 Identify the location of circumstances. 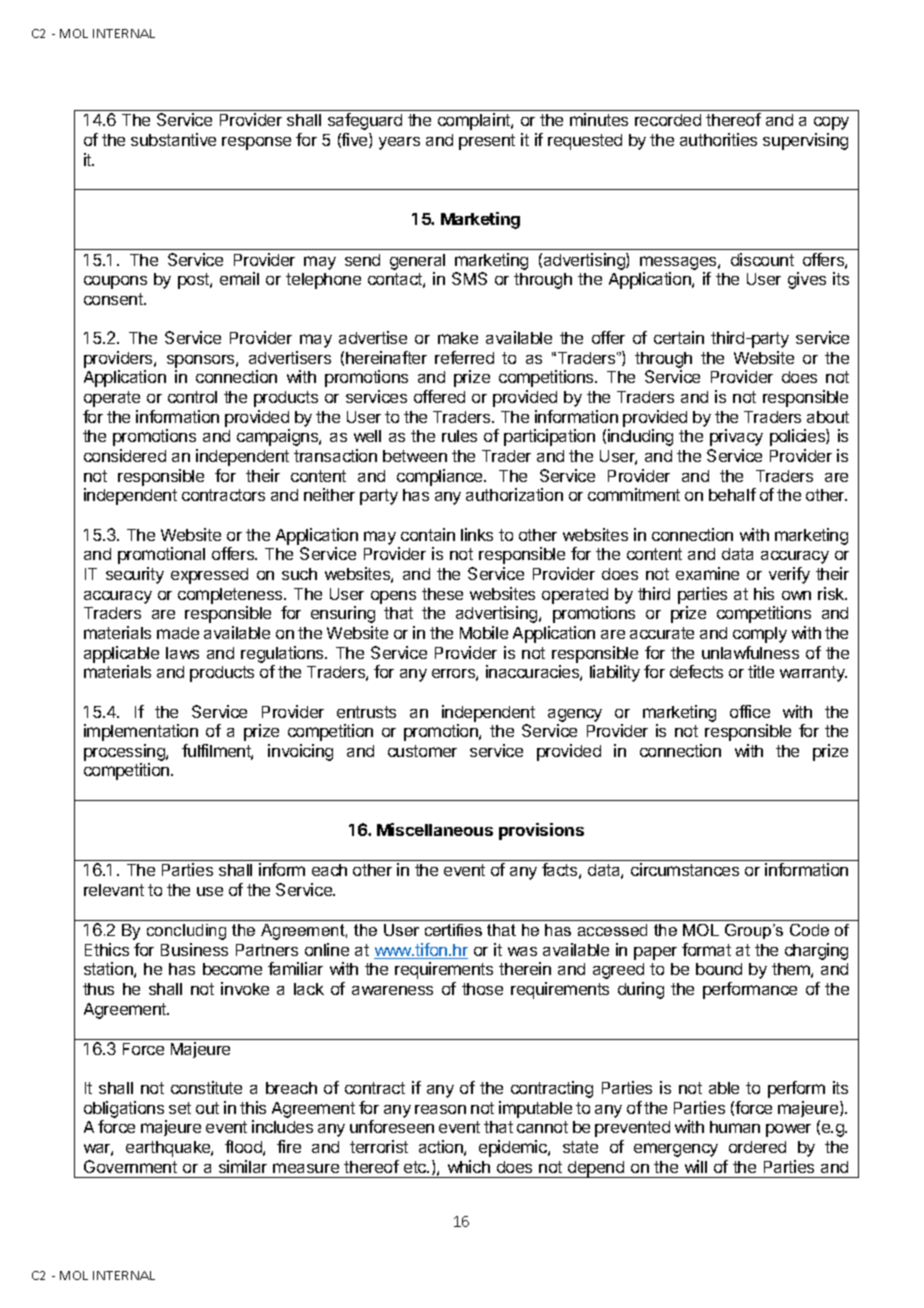
(685, 869).
